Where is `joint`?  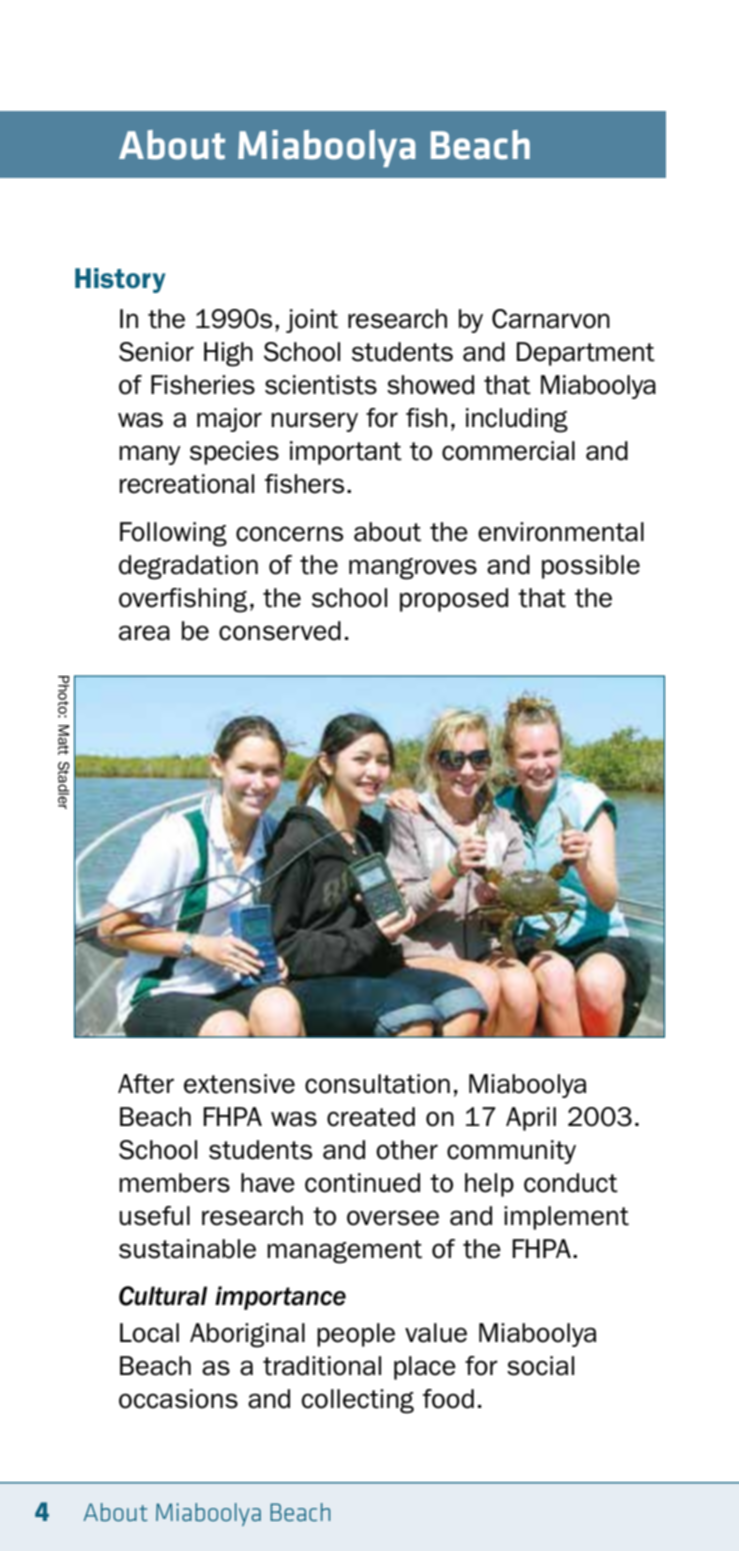
joint is located at coordinates (312, 321).
